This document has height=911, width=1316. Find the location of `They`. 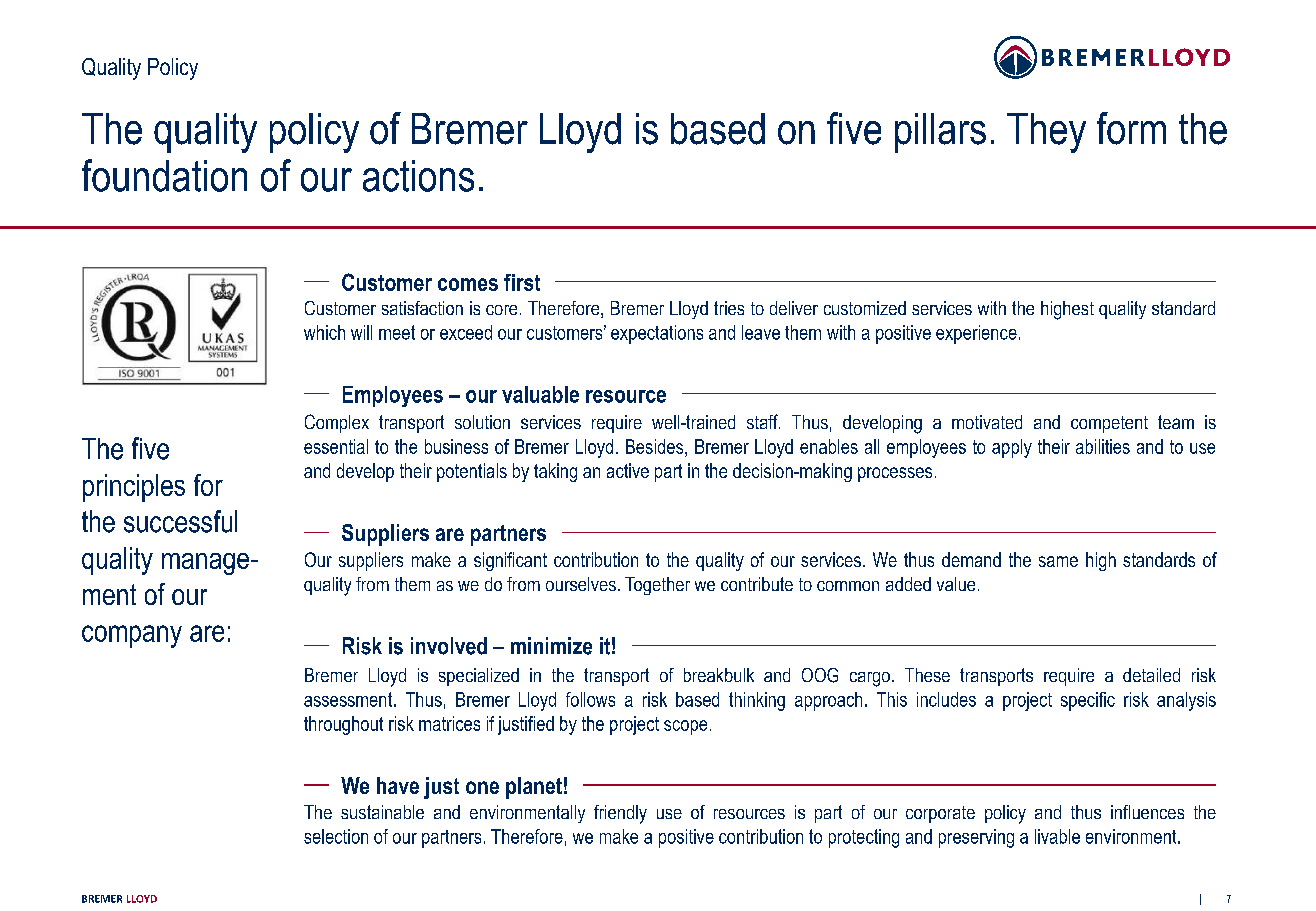

They is located at coordinates (1046, 133).
